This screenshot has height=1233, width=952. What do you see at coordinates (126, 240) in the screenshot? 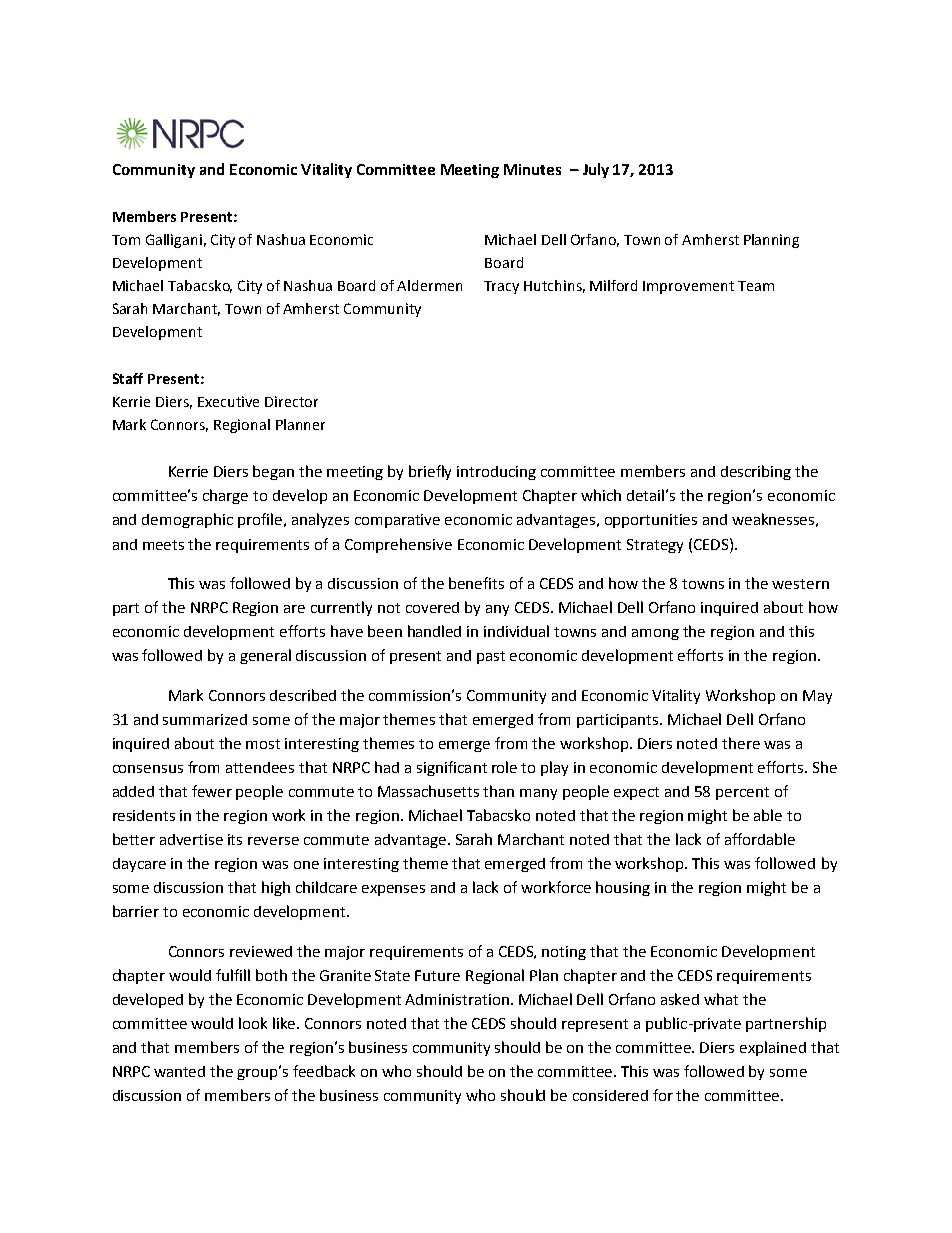
I see `Tom` at bounding box center [126, 240].
